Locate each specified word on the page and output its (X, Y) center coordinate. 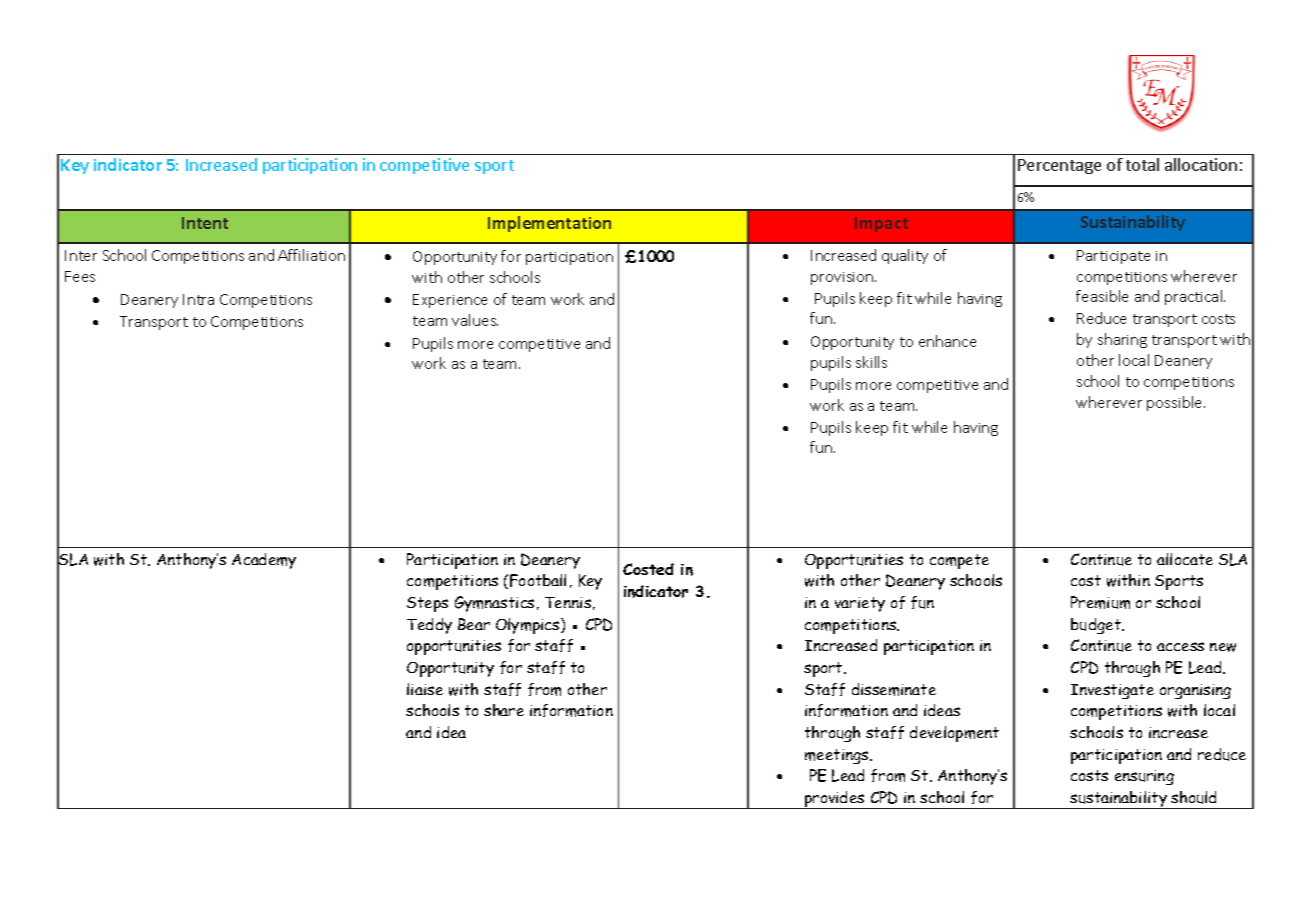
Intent (205, 223)
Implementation (549, 224)
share (504, 710)
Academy (264, 561)
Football (538, 580)
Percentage (1059, 166)
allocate (1185, 559)
